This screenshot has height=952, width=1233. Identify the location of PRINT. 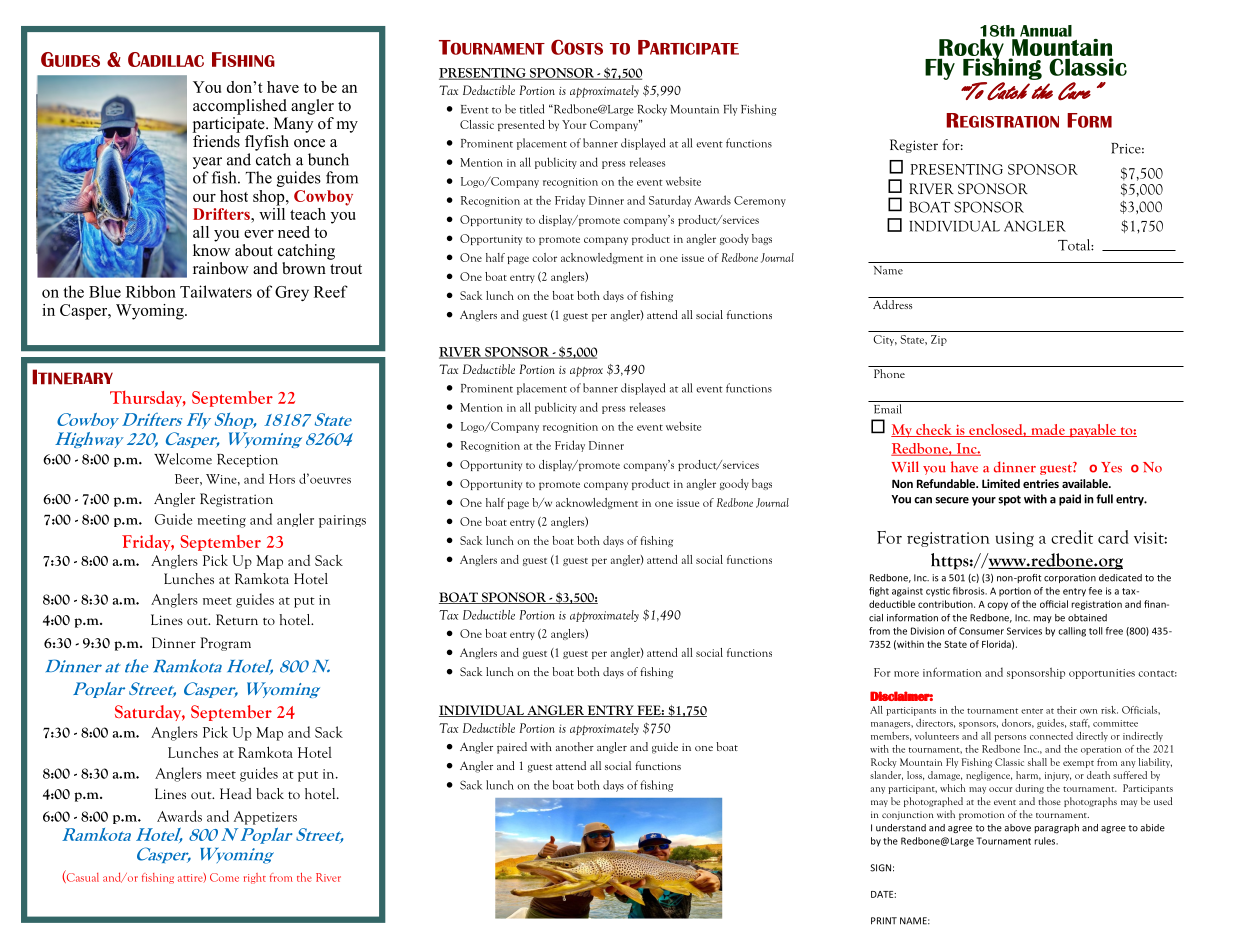
(884, 921).
